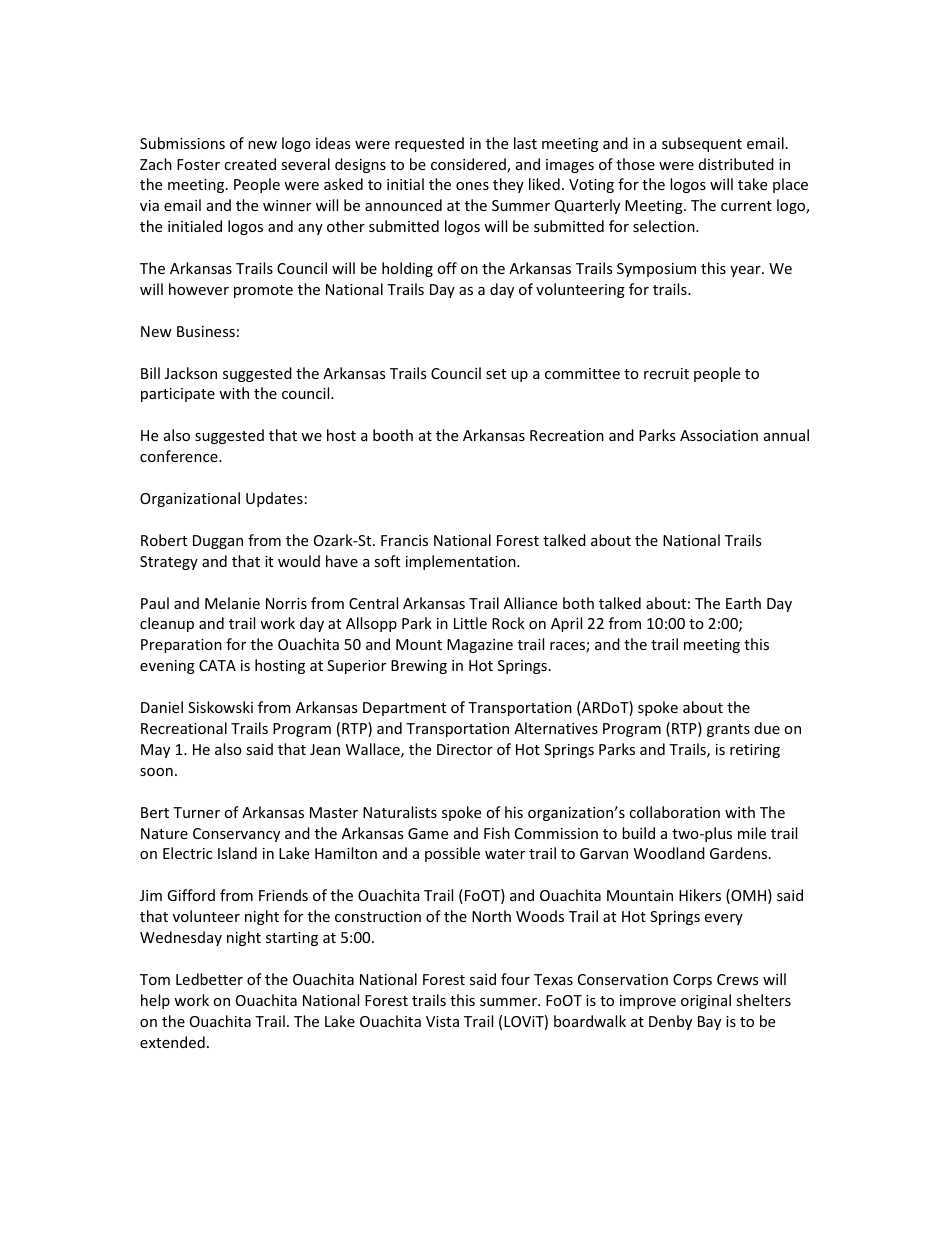 The width and height of the document is (952, 1233). Describe the element at coordinates (666, 373) in the document. I see `recruit` at that location.
